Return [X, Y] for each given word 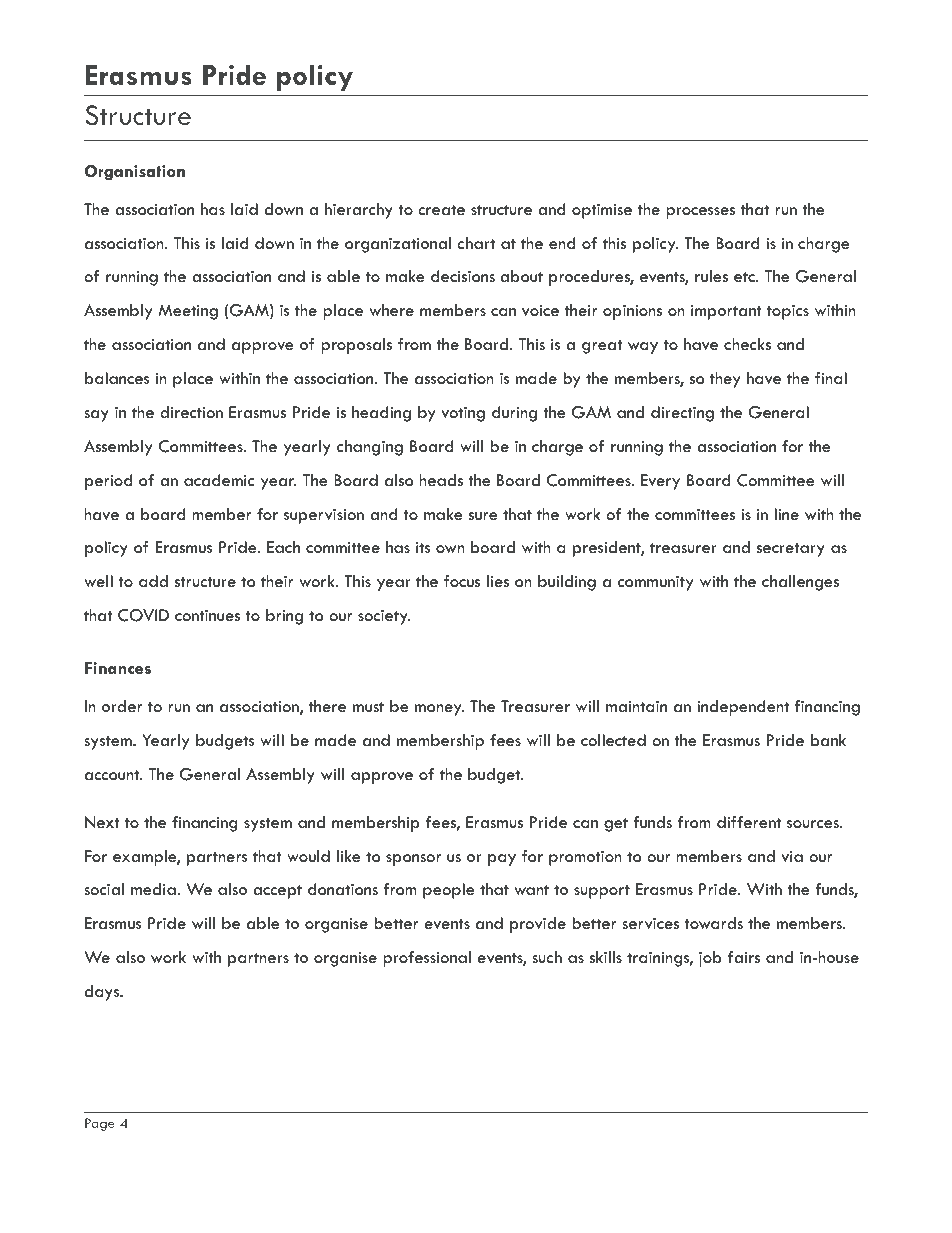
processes [700, 213]
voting [463, 414]
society [384, 617]
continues [207, 616]
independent [743, 708]
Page [100, 1124]
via [792, 856]
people [449, 891]
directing [682, 414]
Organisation [135, 173]
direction [191, 412]
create [441, 210]
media [154, 889]
